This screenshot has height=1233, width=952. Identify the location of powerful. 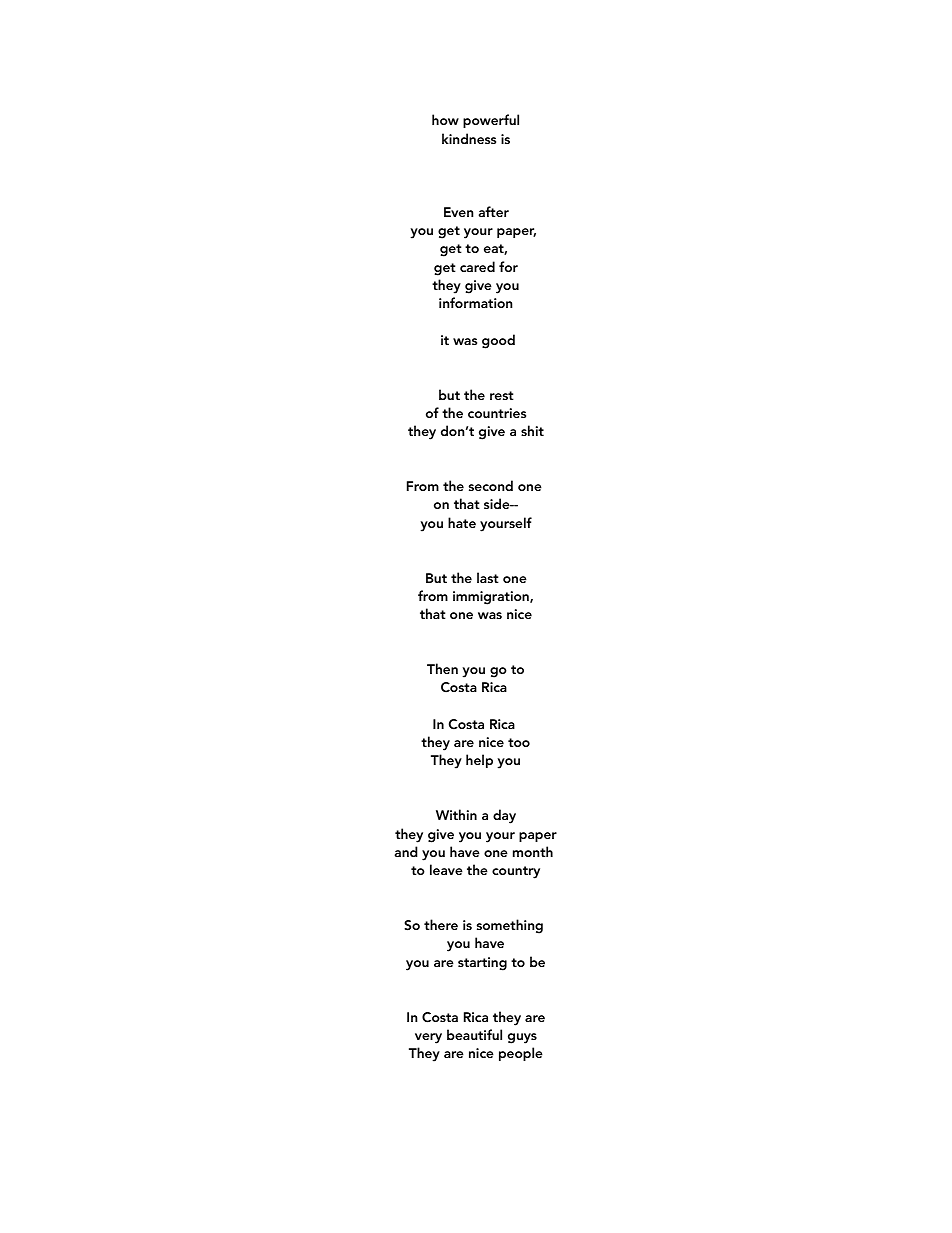
(491, 121).
